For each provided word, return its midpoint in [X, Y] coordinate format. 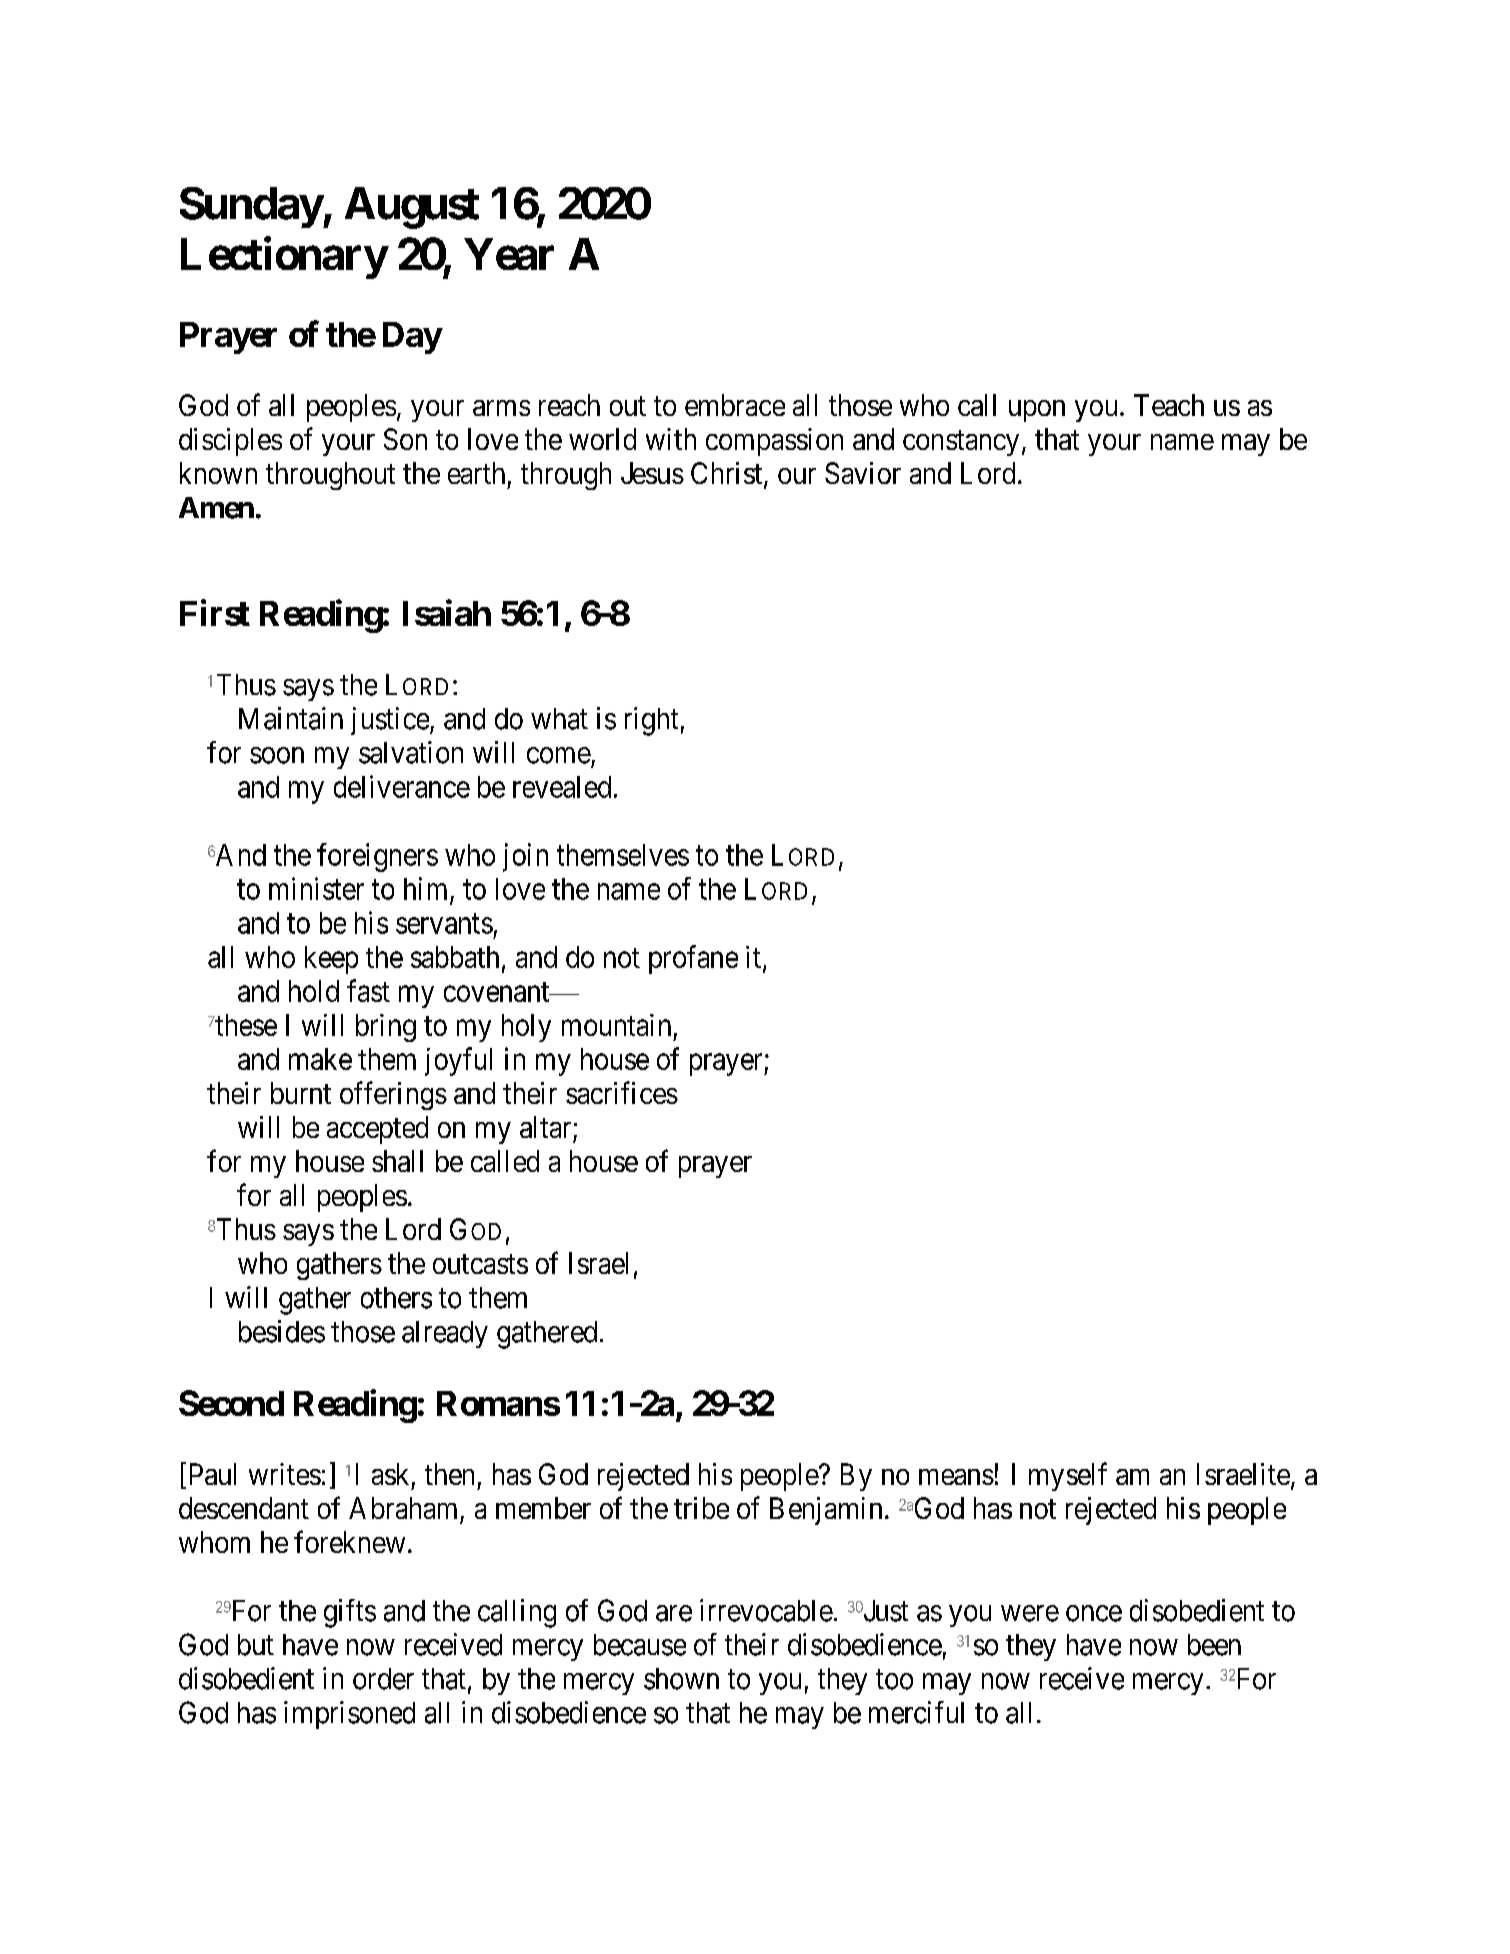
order [383, 1679]
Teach [1169, 405]
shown [681, 1679]
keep [331, 960]
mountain [616, 1025]
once [1094, 1613]
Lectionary [284, 258]
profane [693, 959]
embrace [735, 405]
